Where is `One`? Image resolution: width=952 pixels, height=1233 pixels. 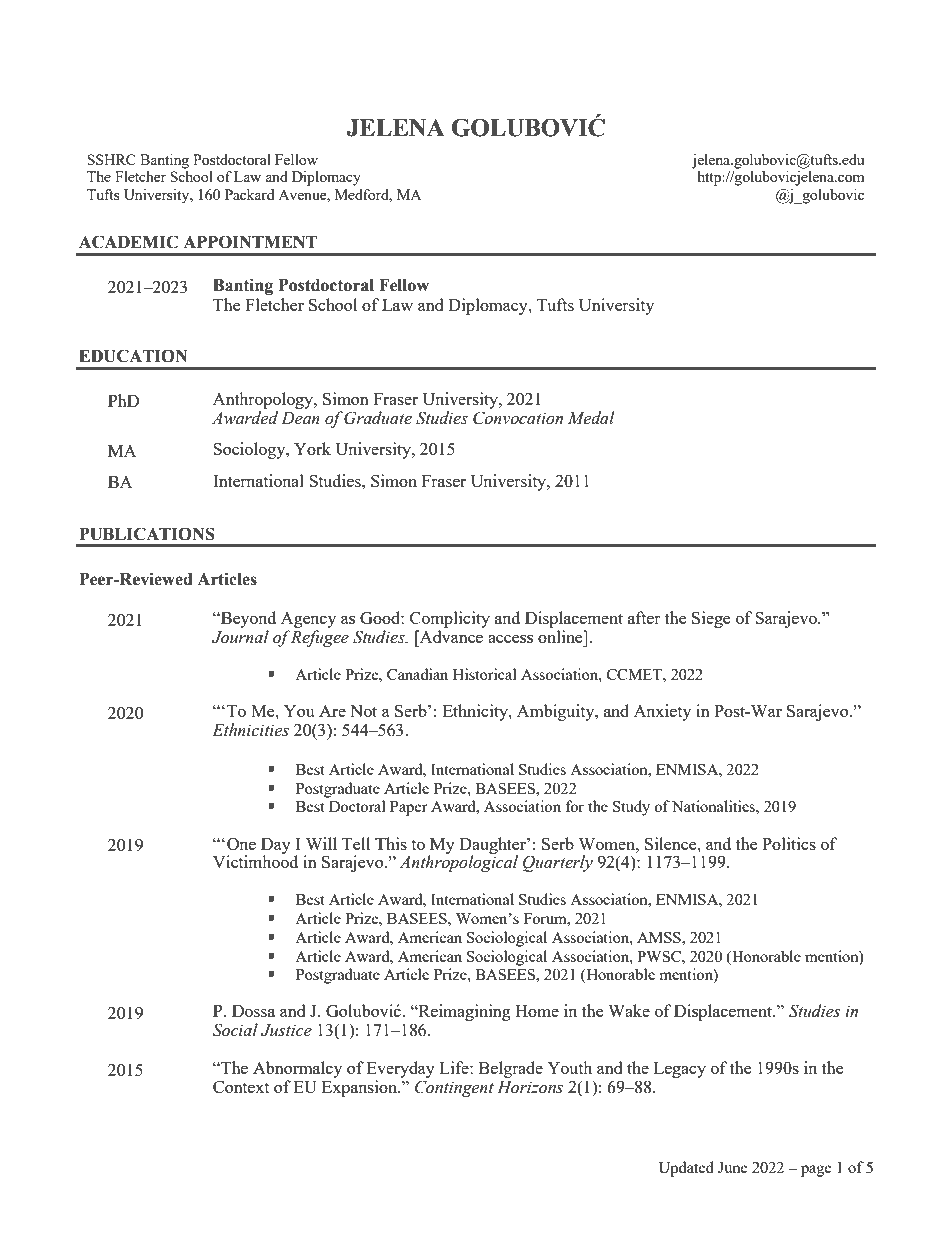
One is located at coordinates (241, 844).
